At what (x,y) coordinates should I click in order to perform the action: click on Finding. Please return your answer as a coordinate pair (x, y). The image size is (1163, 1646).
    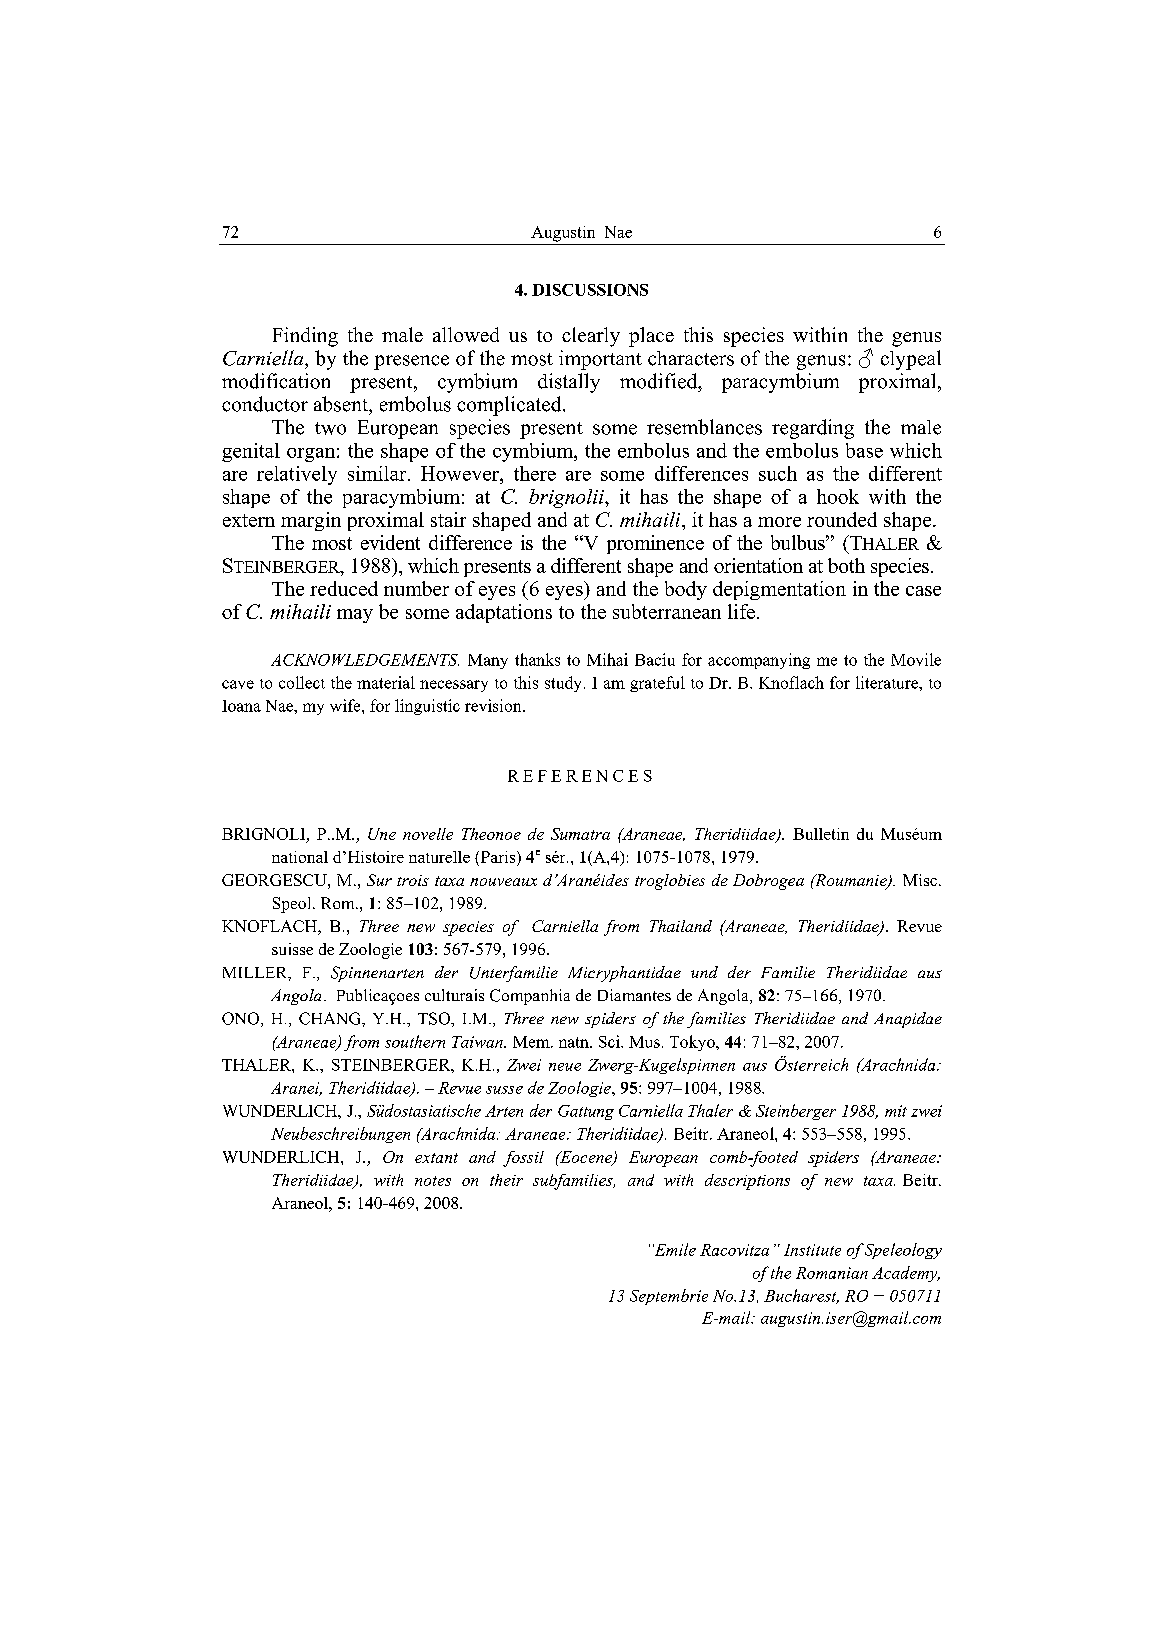
    Looking at the image, I should click on (305, 337).
